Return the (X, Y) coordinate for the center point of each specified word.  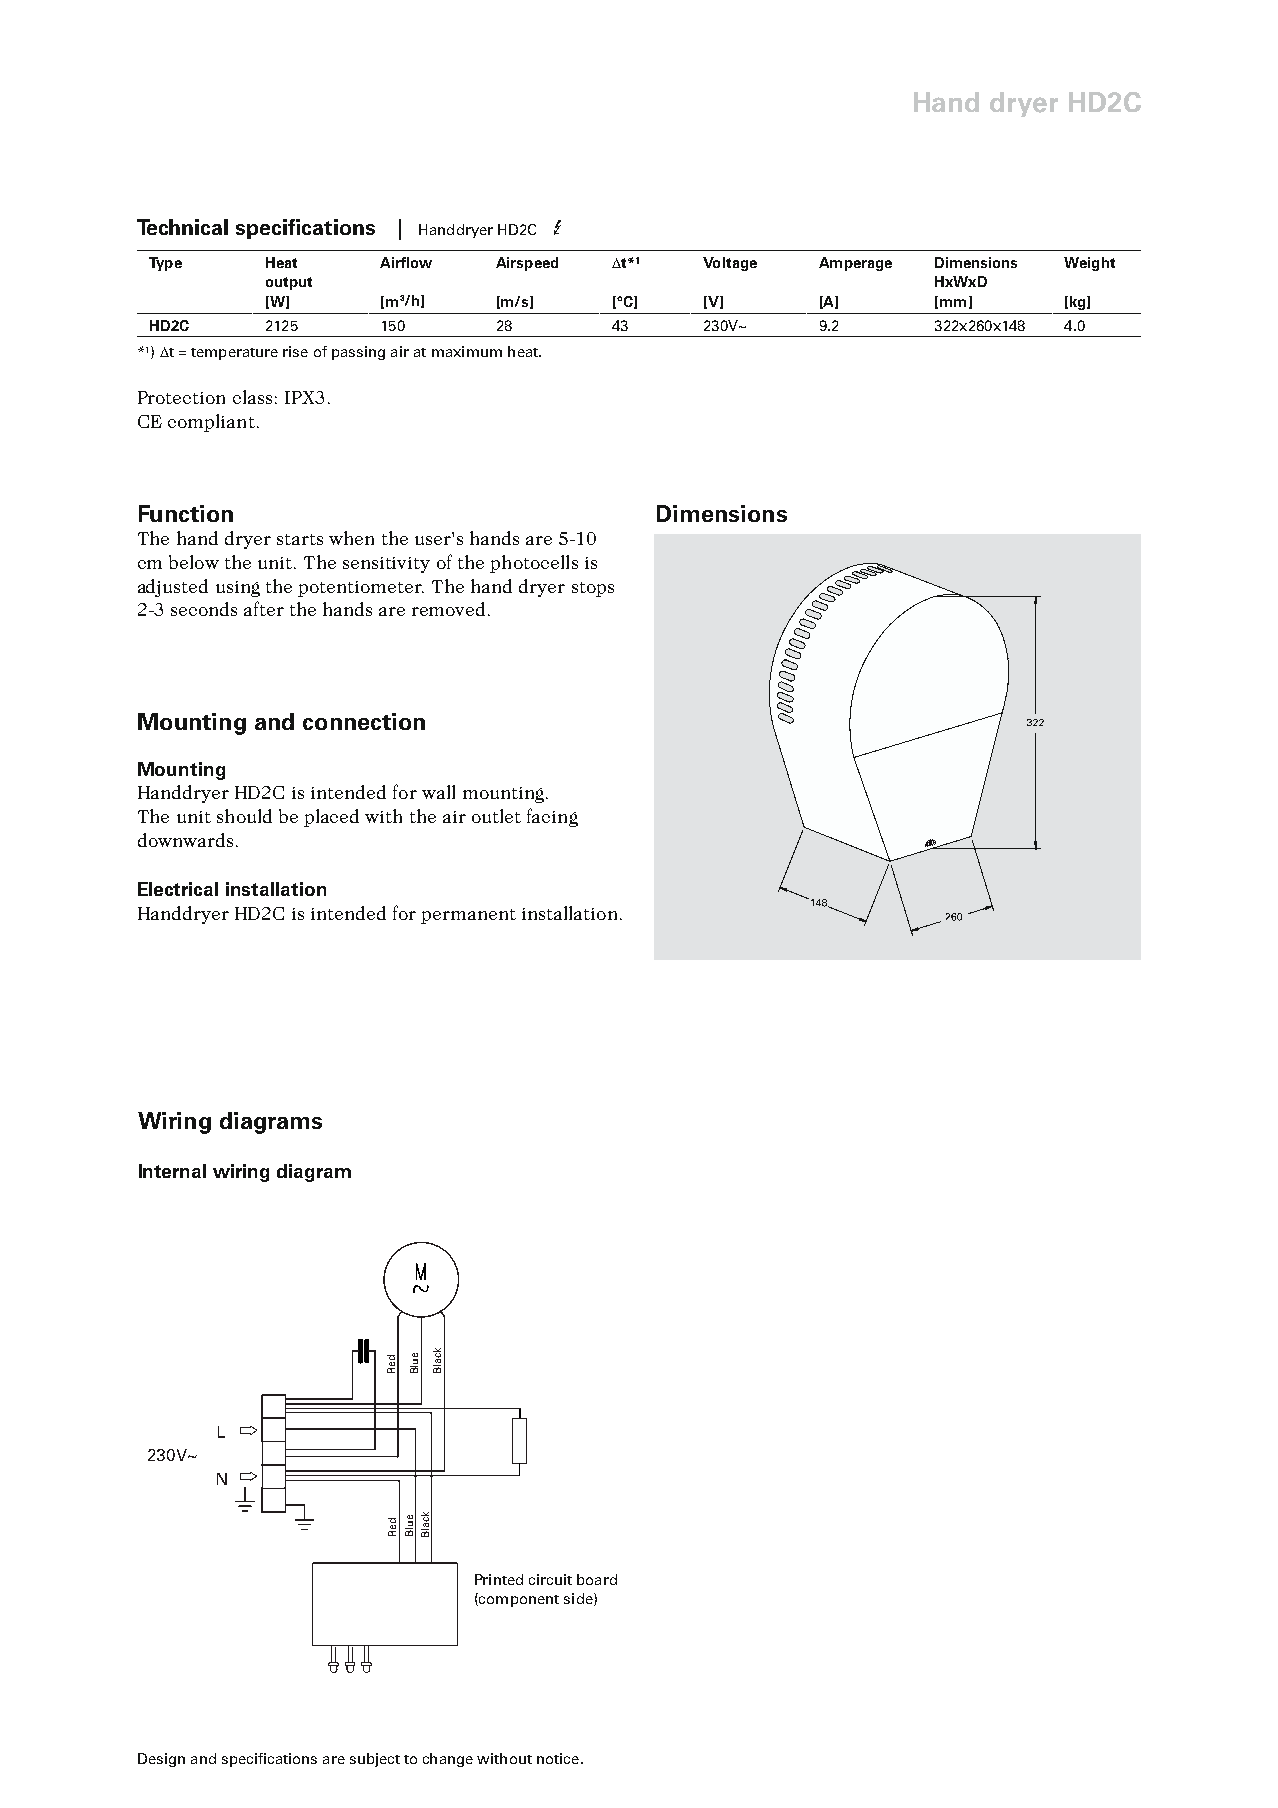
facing (552, 817)
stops (593, 589)
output (289, 283)
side (579, 1599)
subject (375, 1760)
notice (558, 1758)
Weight (1089, 264)
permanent (468, 916)
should (244, 816)
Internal (172, 1171)
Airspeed (527, 264)
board (597, 1579)
